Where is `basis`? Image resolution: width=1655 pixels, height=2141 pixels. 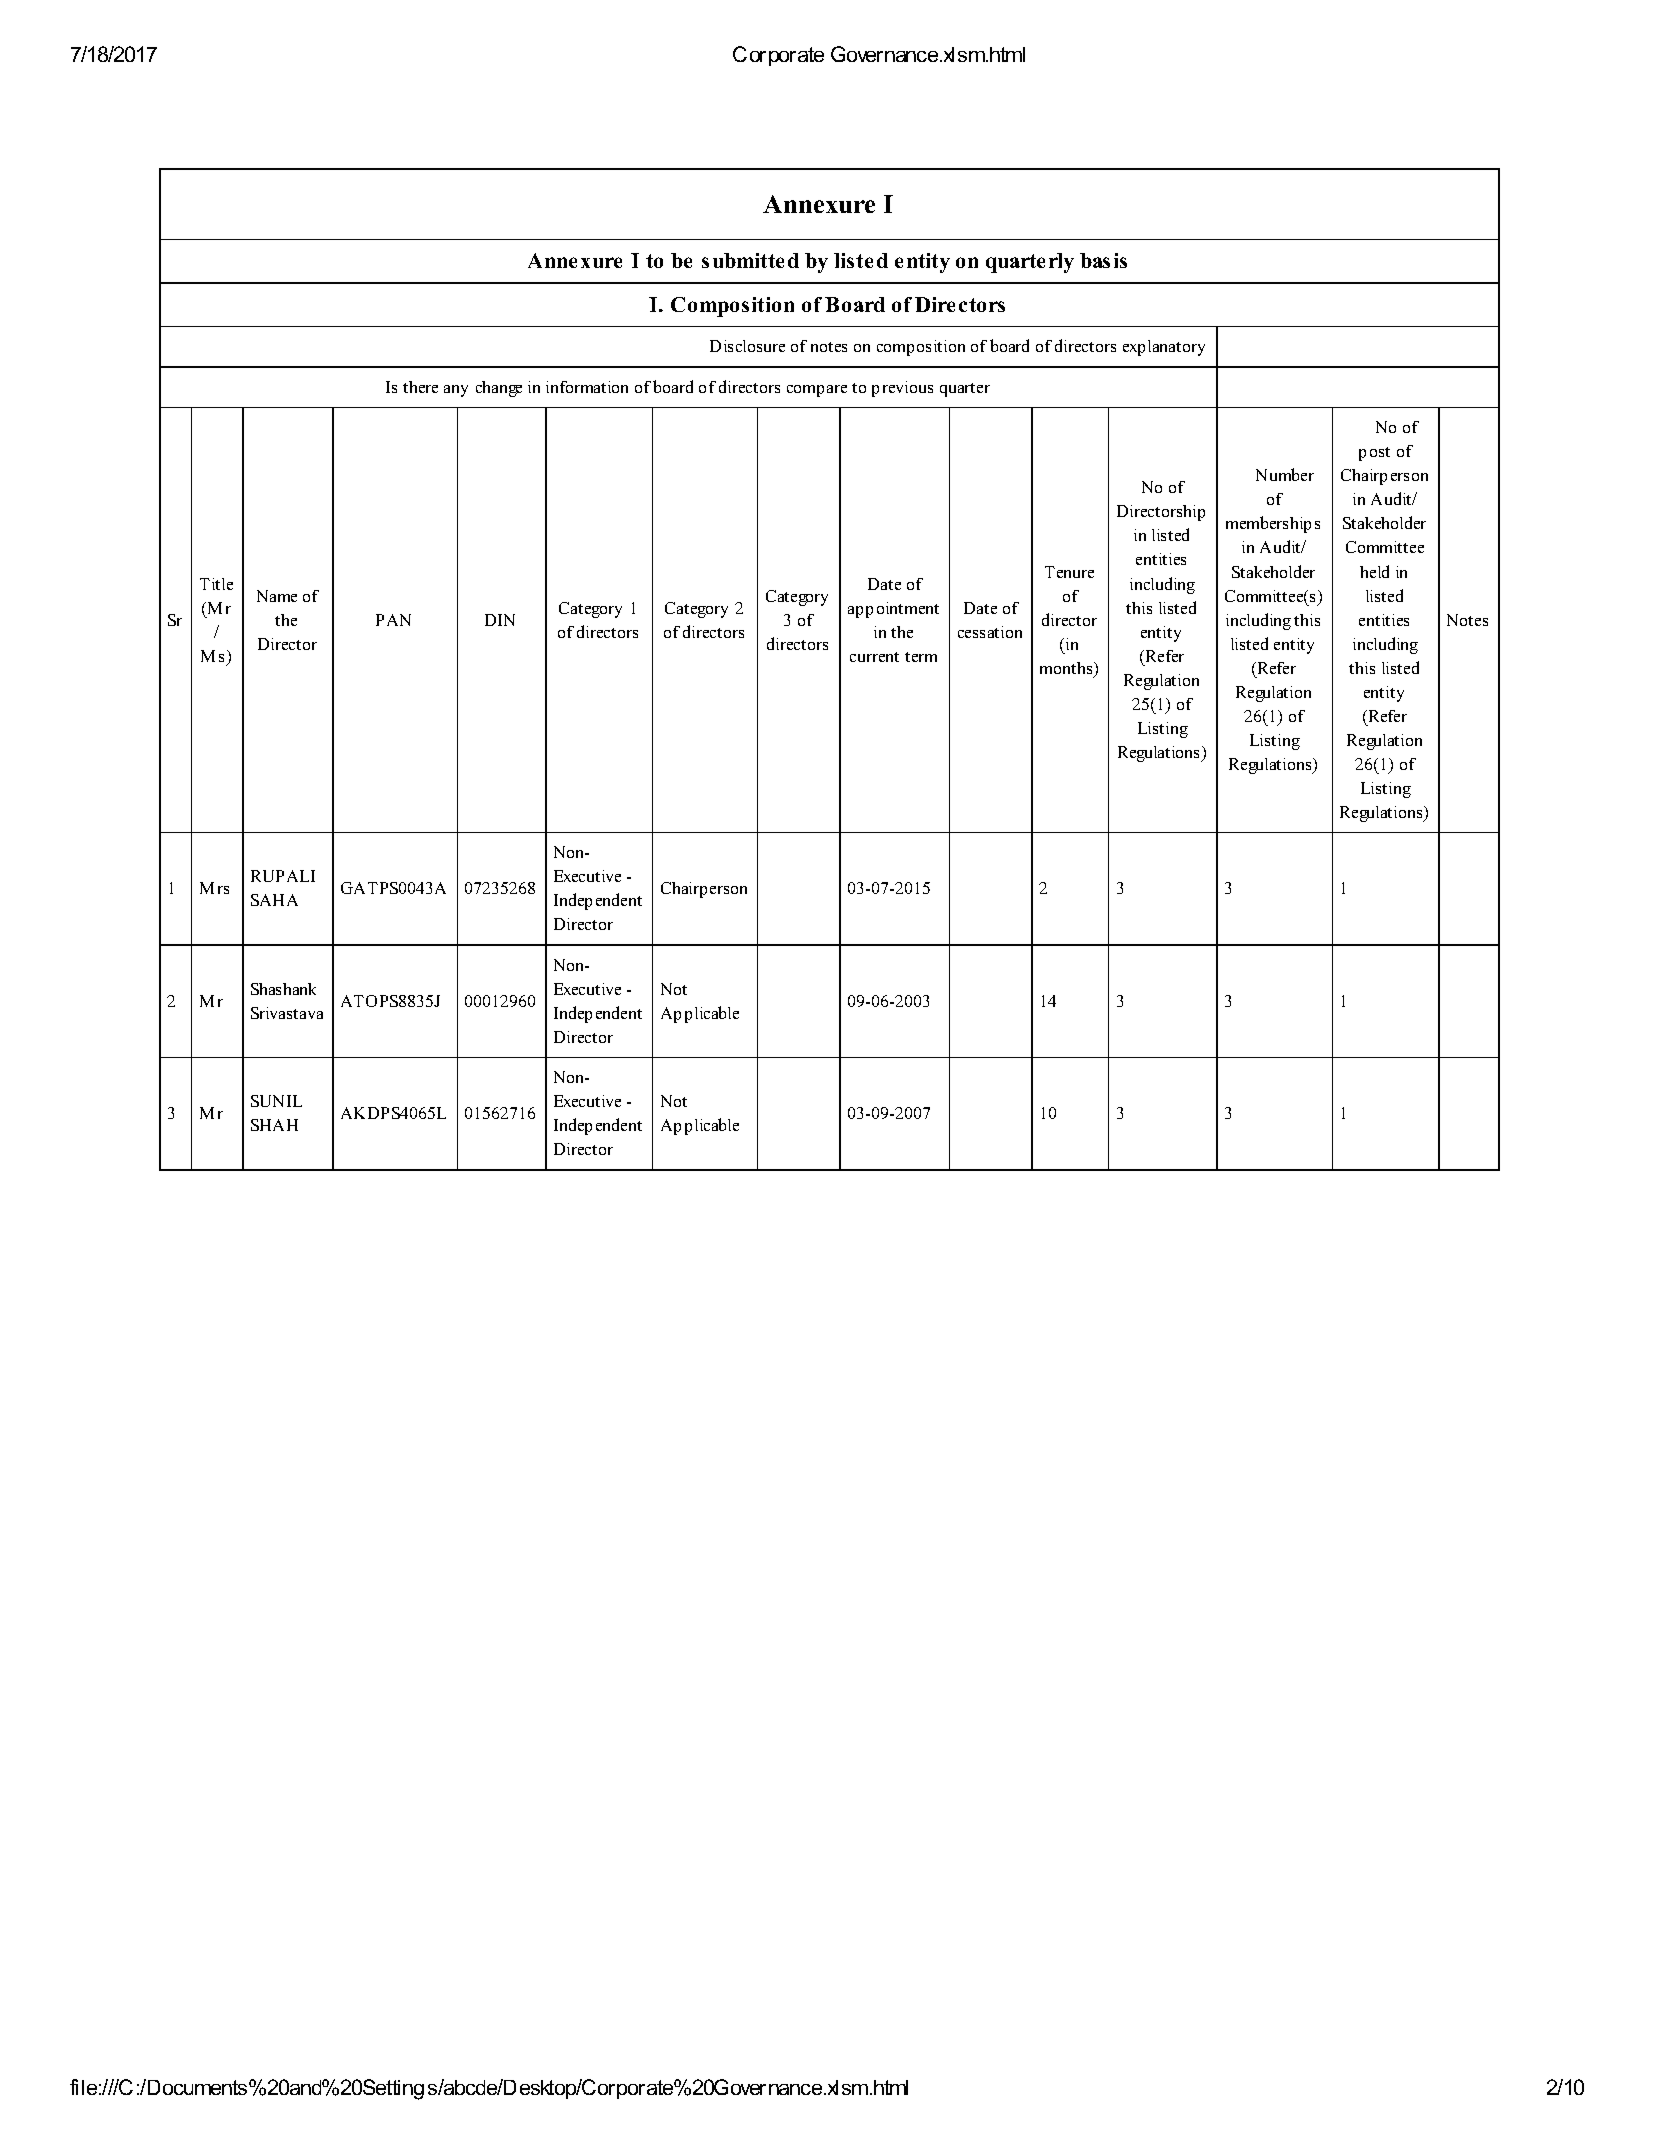 basis is located at coordinates (1103, 260).
